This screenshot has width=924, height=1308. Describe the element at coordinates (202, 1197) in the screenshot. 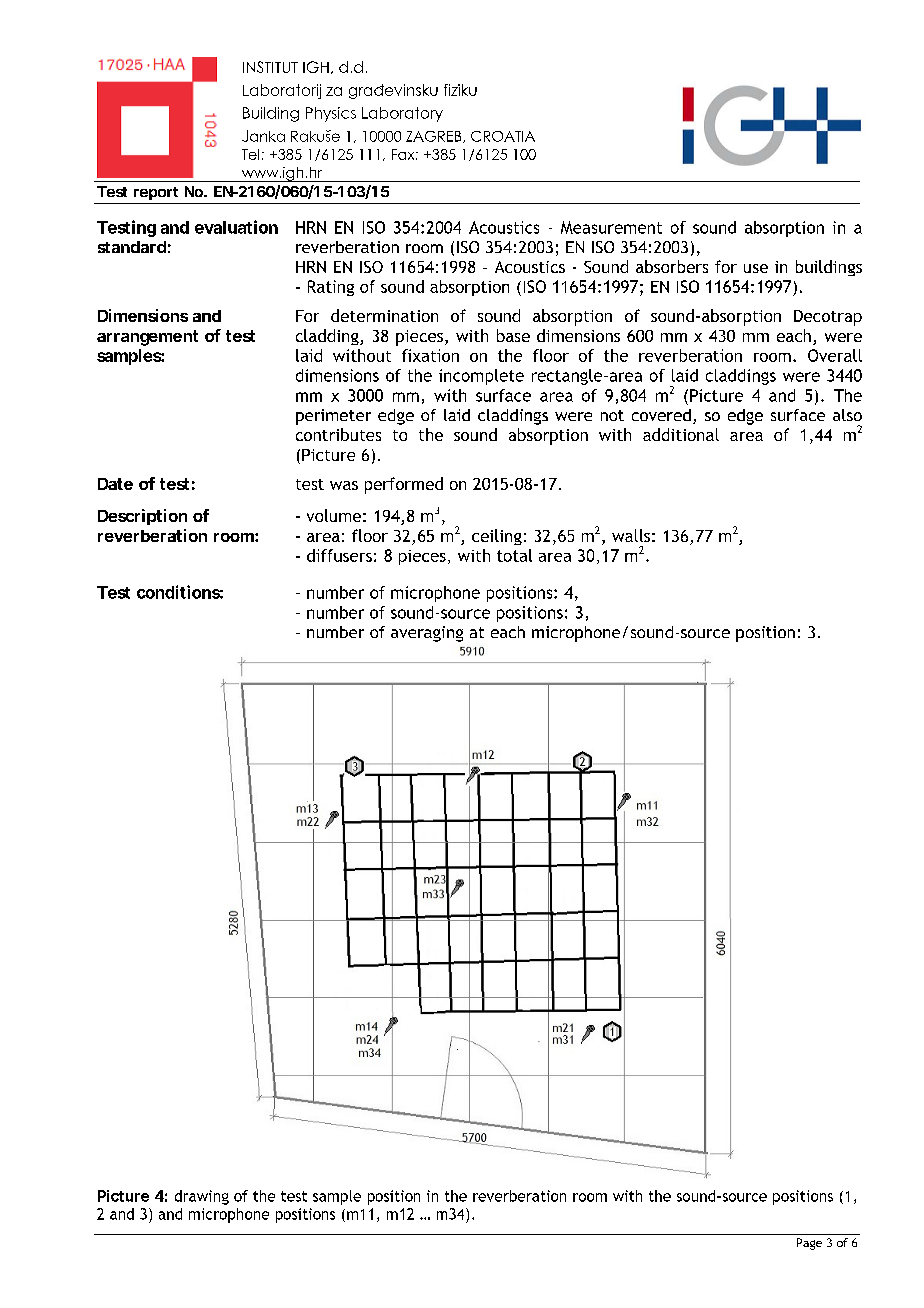

I see `drawing` at that location.
